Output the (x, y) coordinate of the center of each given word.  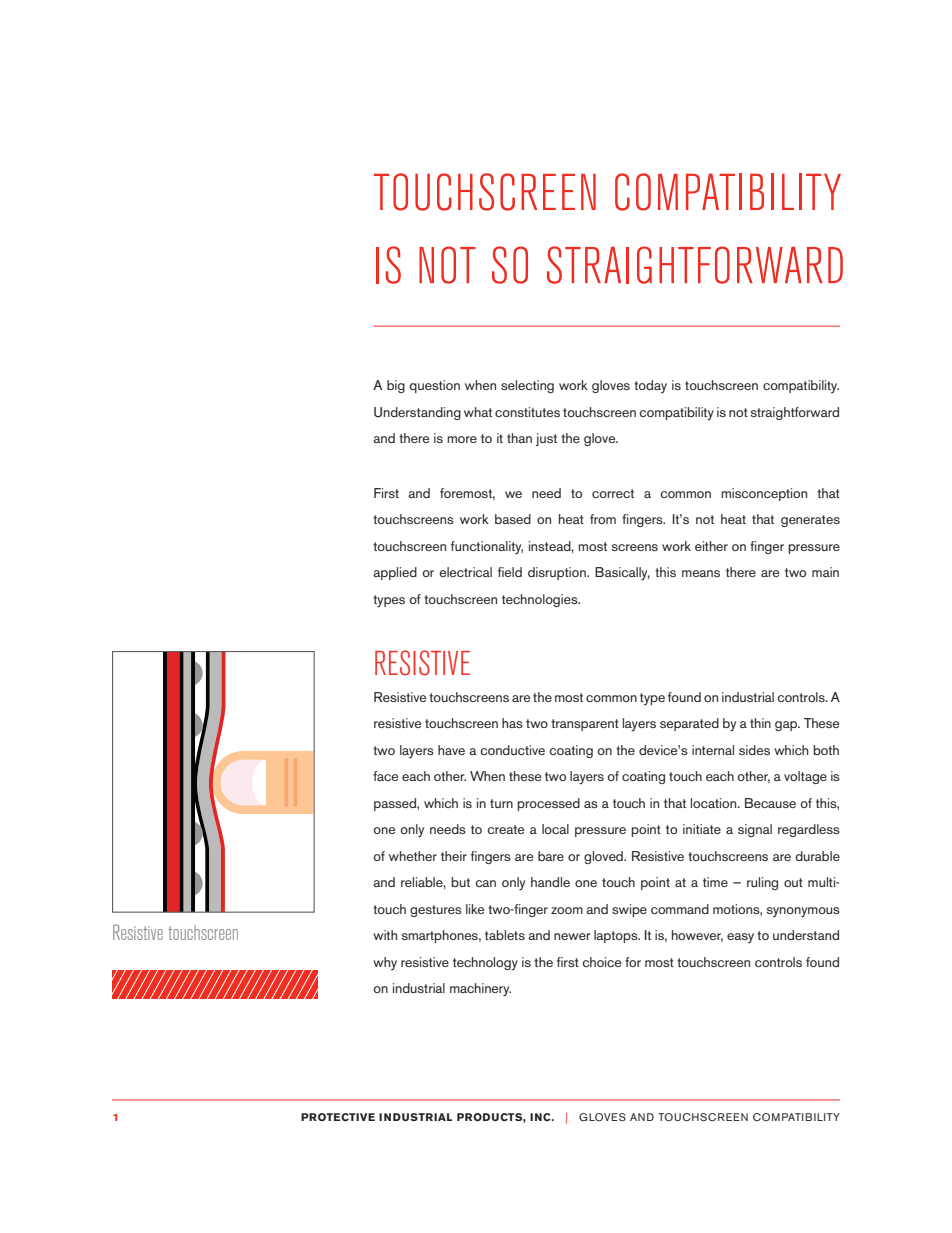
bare (551, 856)
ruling (762, 883)
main (825, 572)
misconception (764, 494)
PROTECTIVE (338, 1117)
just (546, 439)
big (396, 386)
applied (395, 573)
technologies (541, 600)
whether (413, 856)
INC (541, 1117)
